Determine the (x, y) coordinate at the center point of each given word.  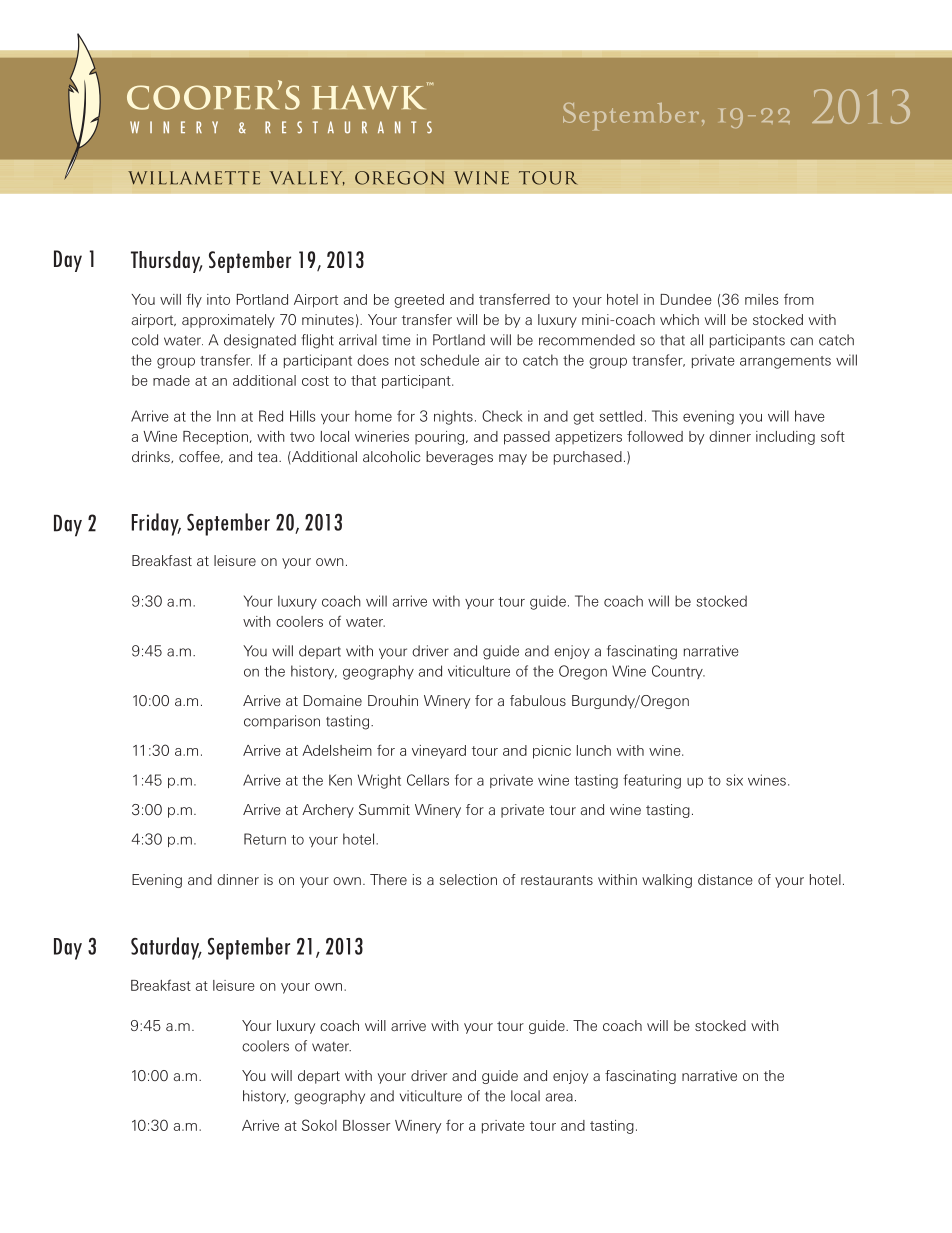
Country (678, 672)
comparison (282, 722)
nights (453, 417)
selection (468, 879)
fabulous (538, 700)
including (785, 438)
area (559, 1097)
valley (307, 178)
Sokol (319, 1125)
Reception (215, 438)
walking (667, 881)
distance (725, 879)
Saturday (166, 948)
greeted (419, 301)
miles (762, 299)
